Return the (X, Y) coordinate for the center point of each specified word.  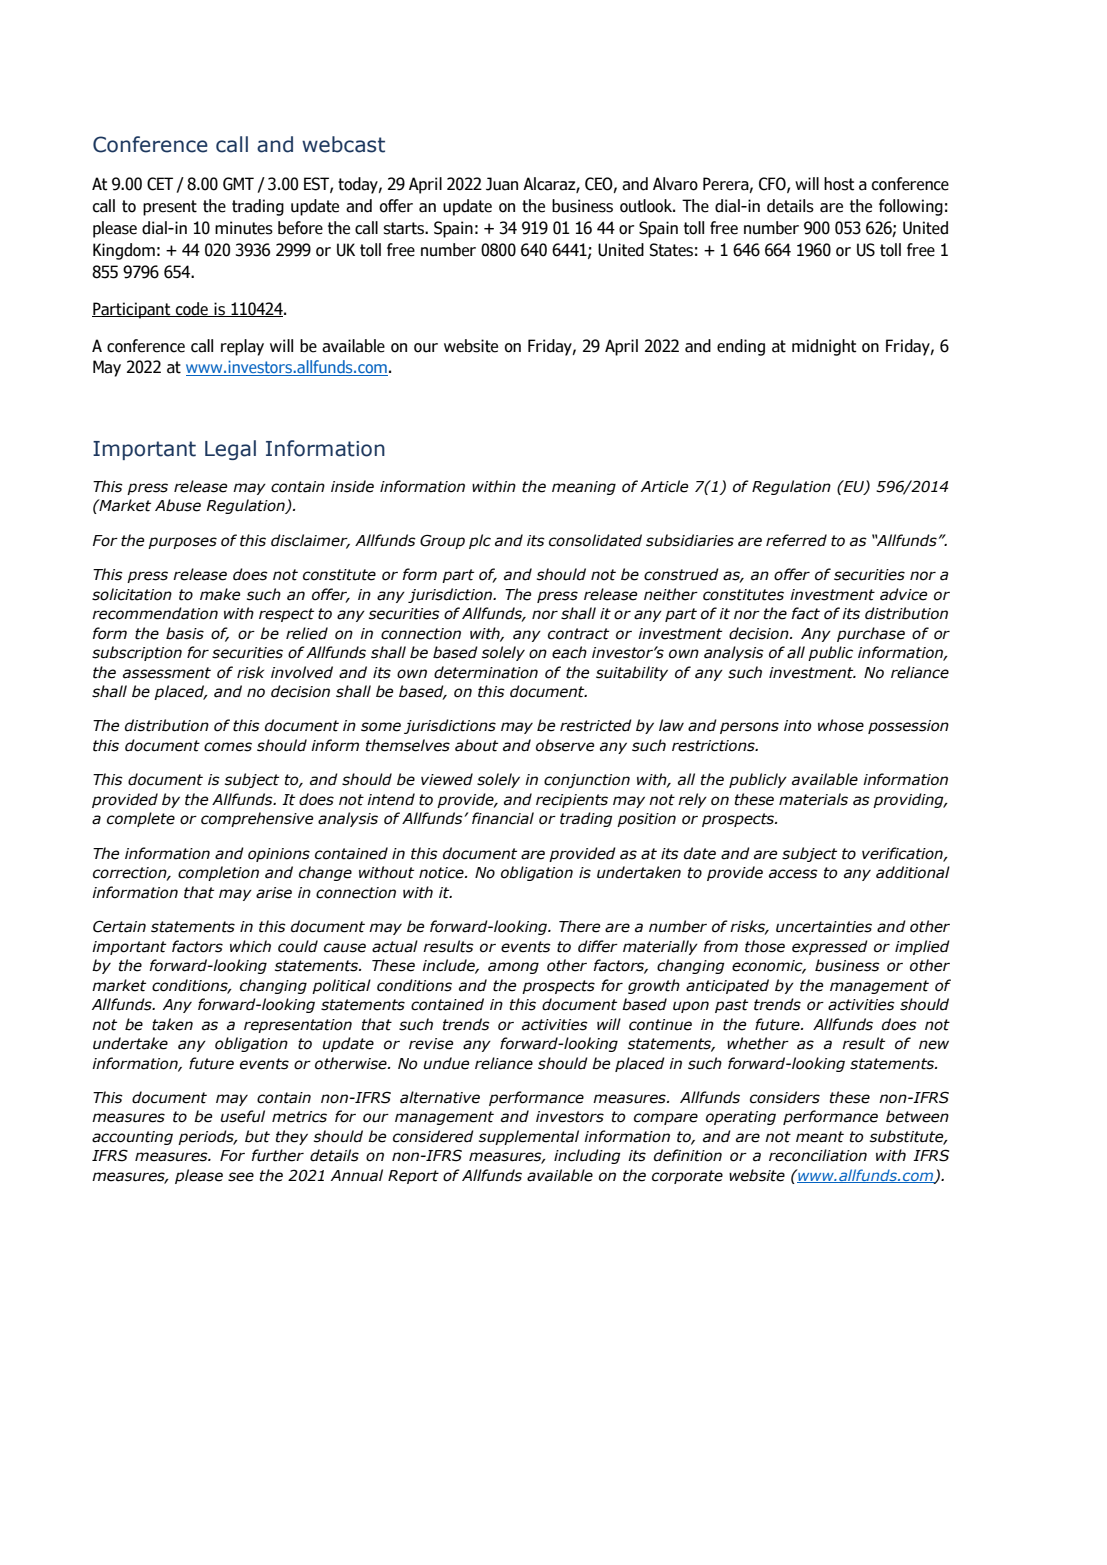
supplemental (529, 1137)
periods (207, 1137)
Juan (502, 184)
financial (503, 818)
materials (813, 799)
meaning (584, 488)
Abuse (178, 505)
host (839, 184)
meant (820, 1137)
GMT (238, 184)
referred (796, 540)
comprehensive (257, 819)
